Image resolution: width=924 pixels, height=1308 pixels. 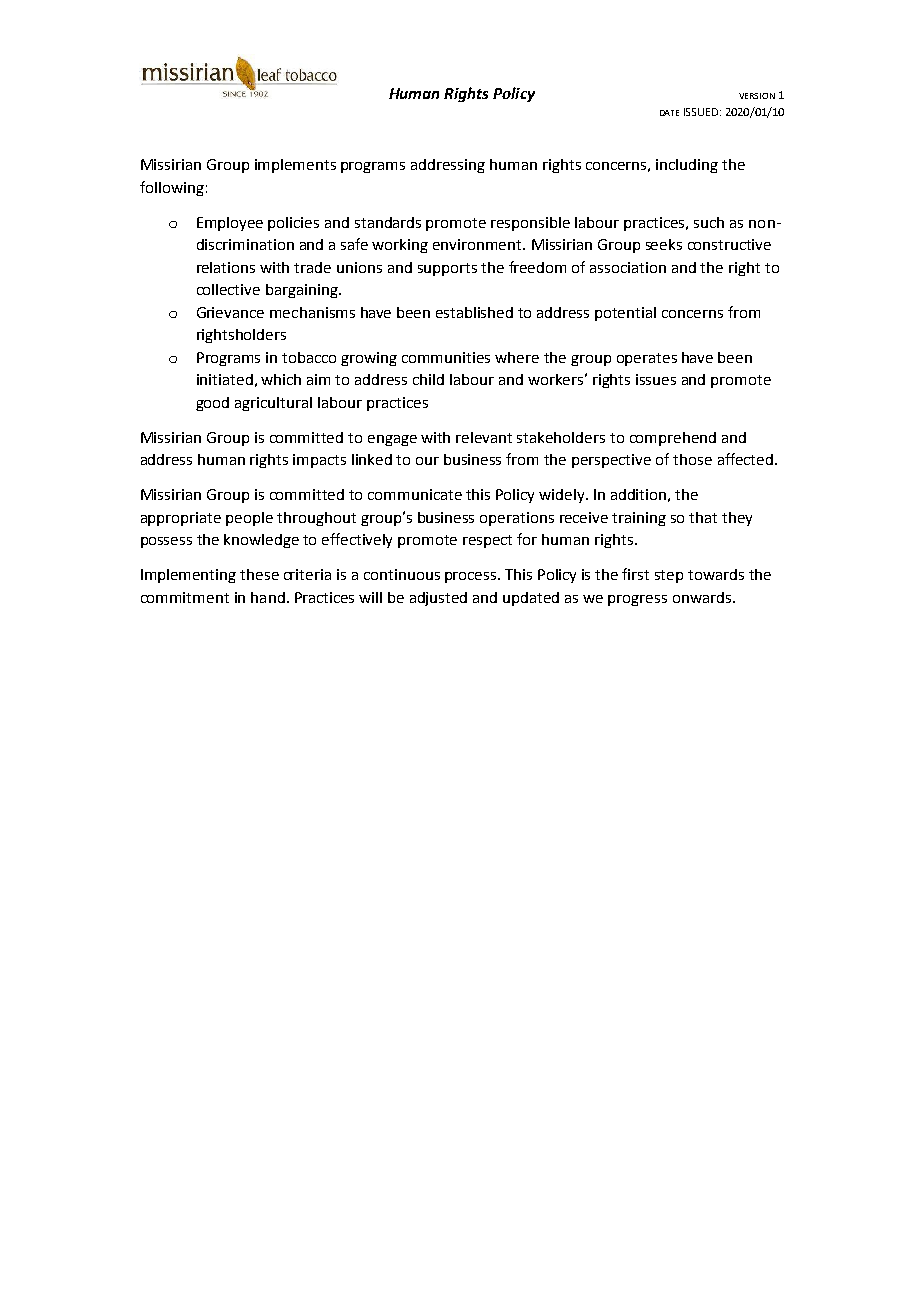 I want to click on relevant, so click(x=484, y=437).
